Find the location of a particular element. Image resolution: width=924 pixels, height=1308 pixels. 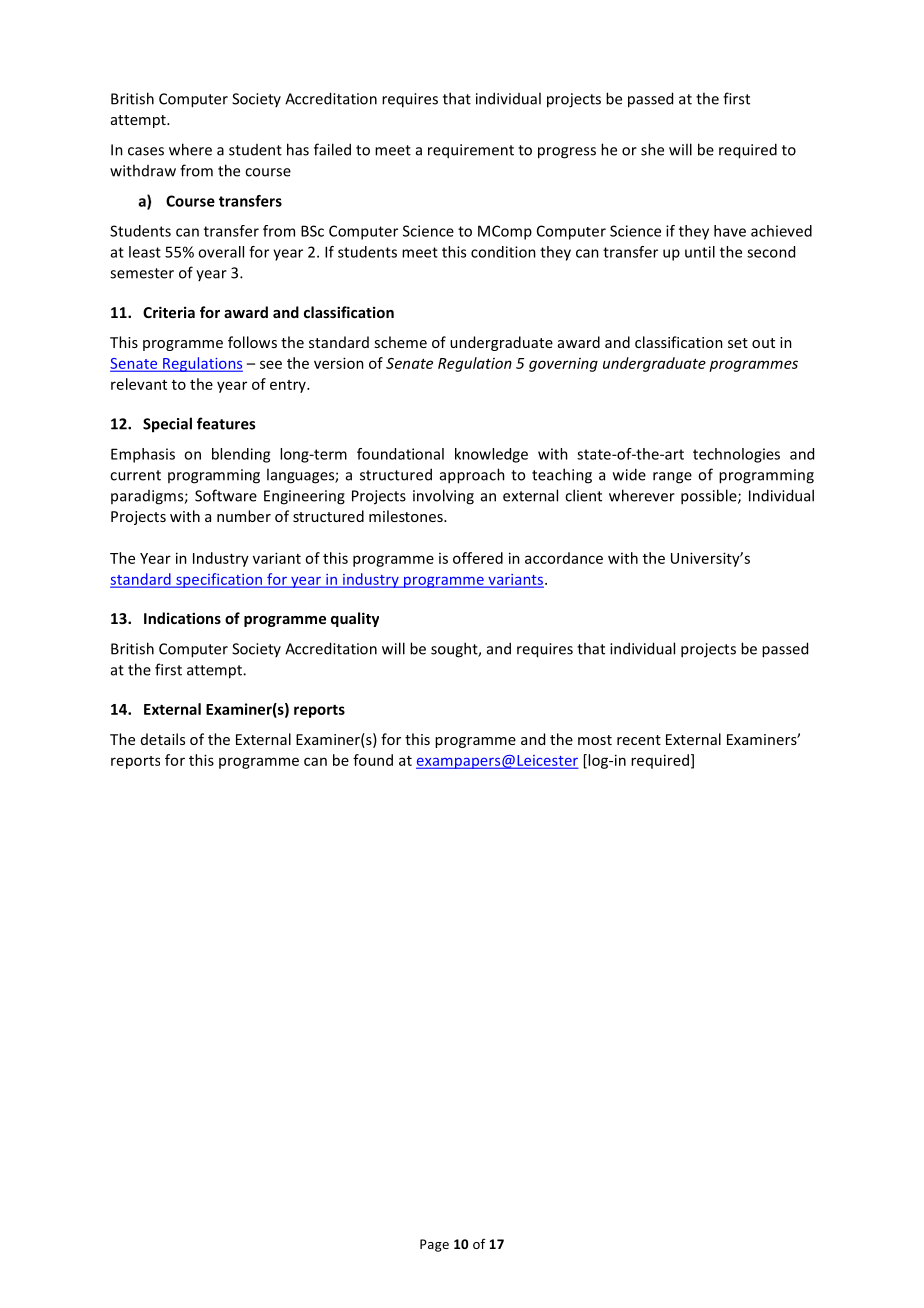

have is located at coordinates (730, 231).
